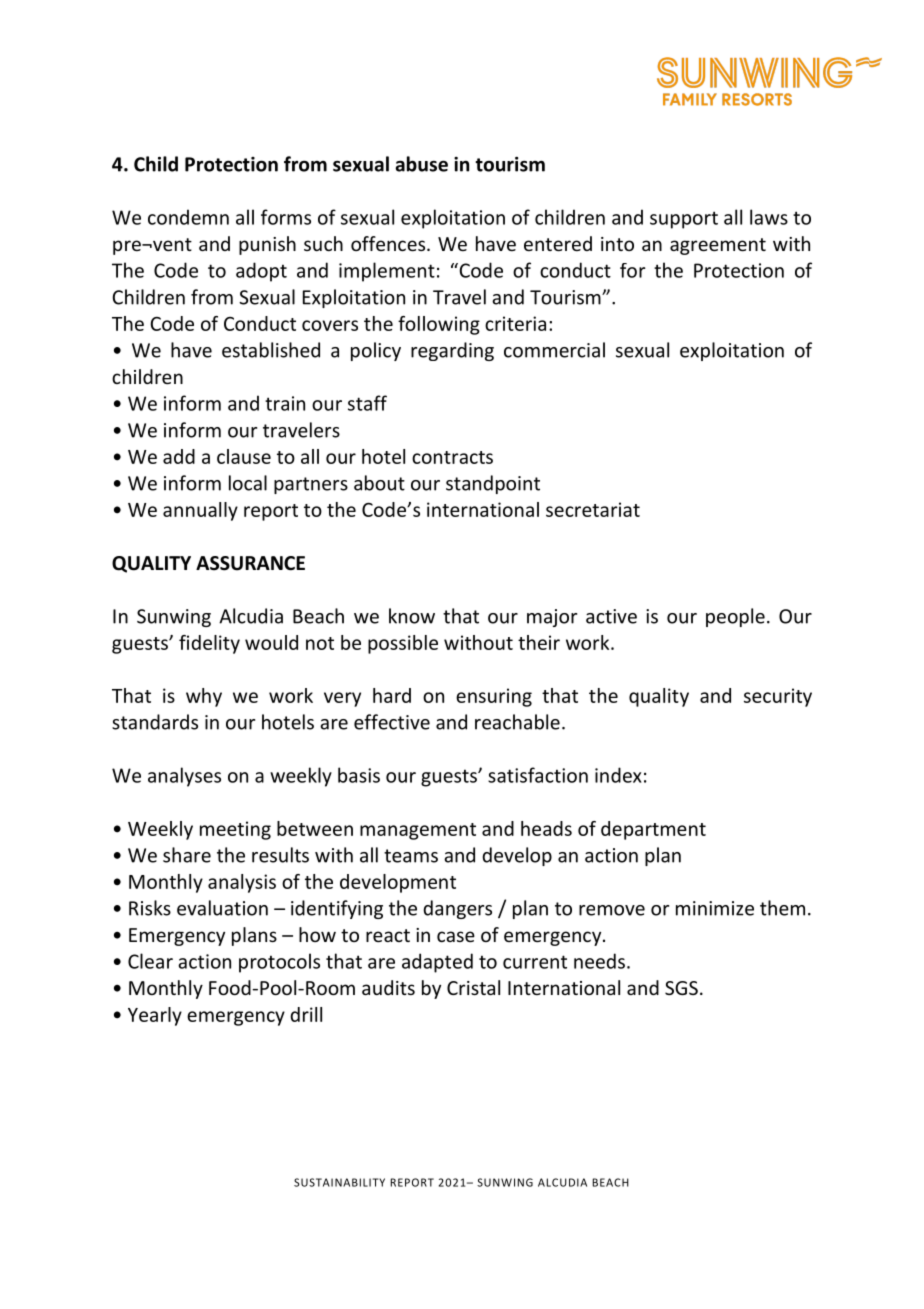  What do you see at coordinates (421, 164) in the page?
I see `abuse` at bounding box center [421, 164].
